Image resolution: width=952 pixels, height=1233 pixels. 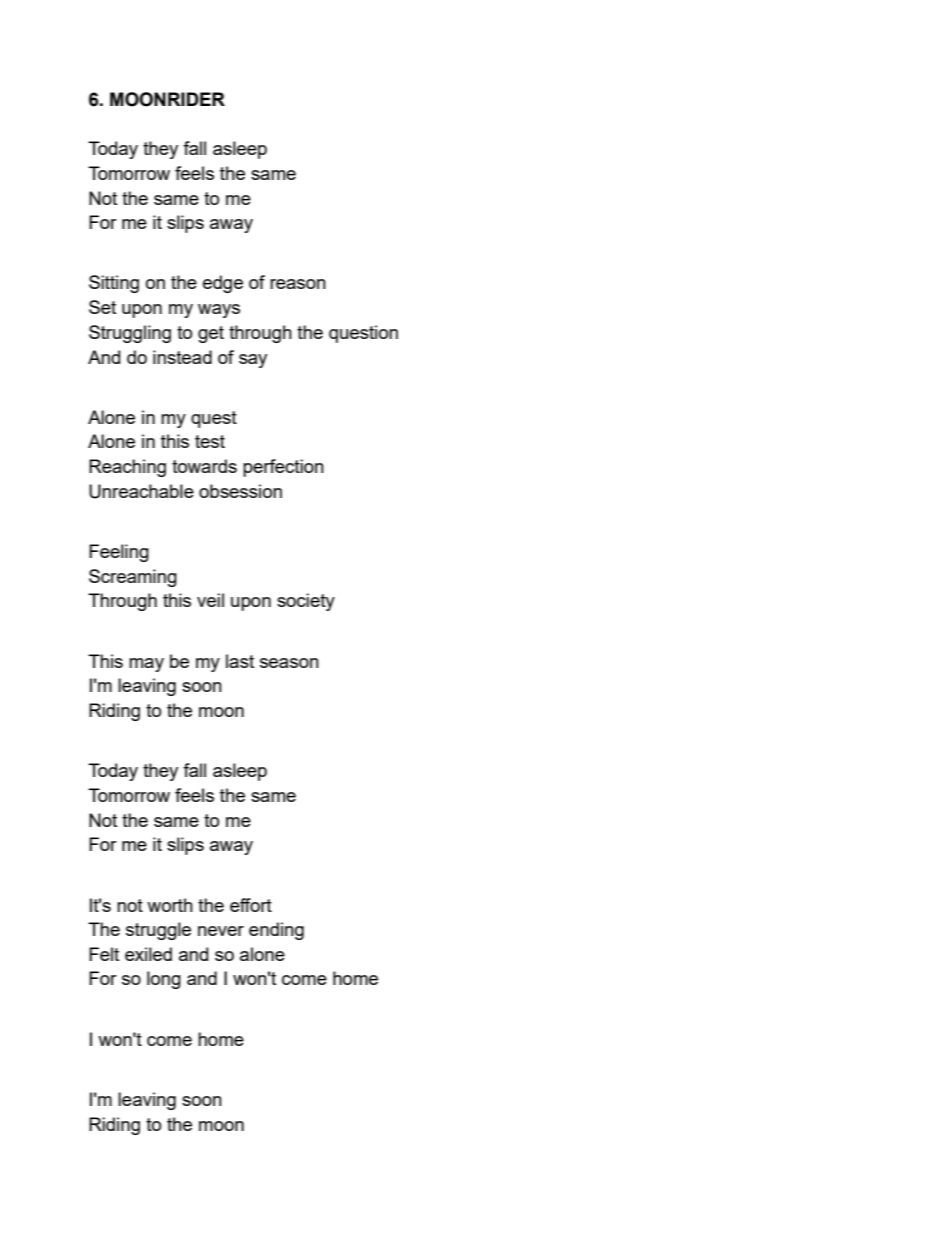 What do you see at coordinates (221, 931) in the screenshot?
I see `never` at bounding box center [221, 931].
